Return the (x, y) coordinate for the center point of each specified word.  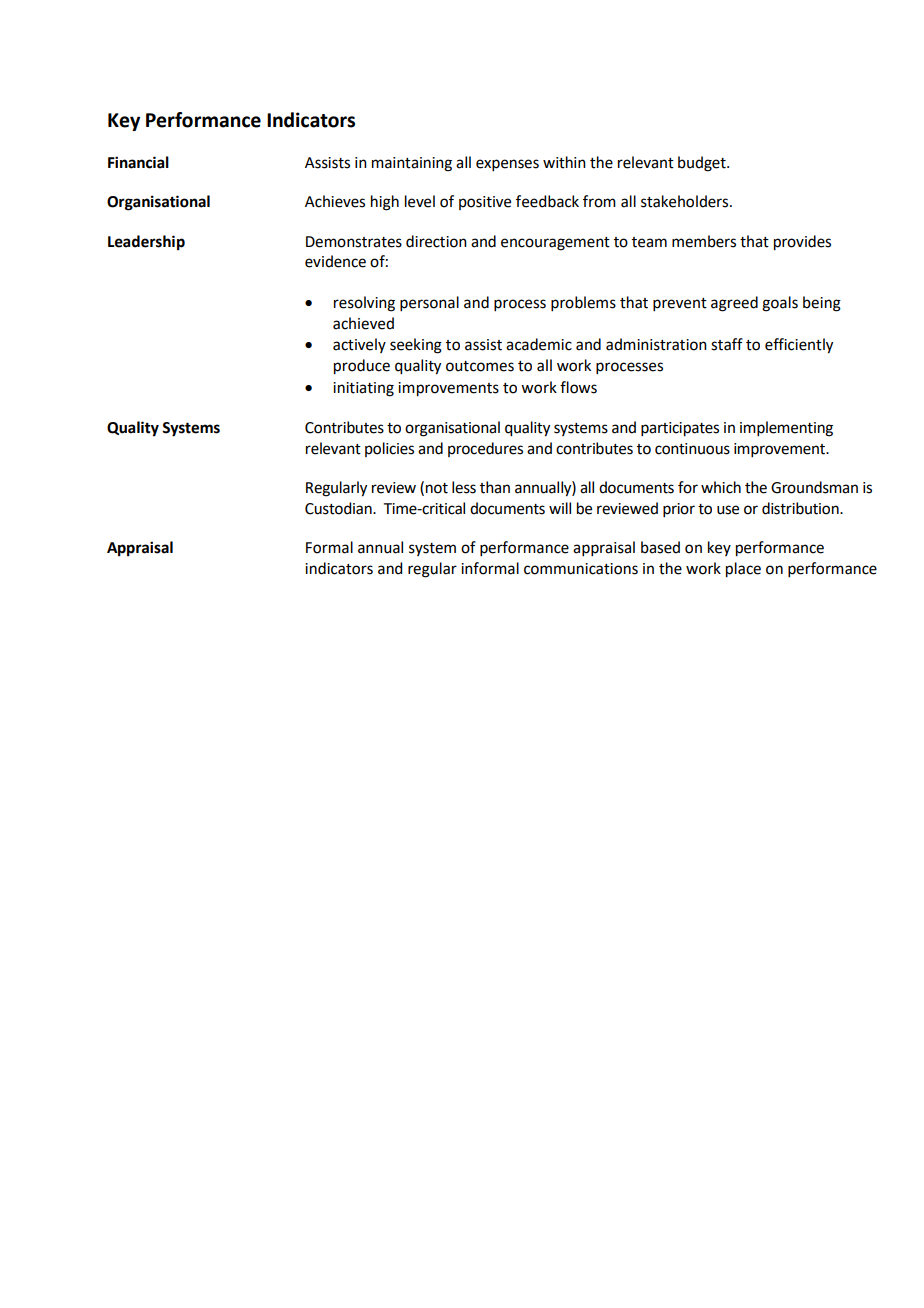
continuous (692, 449)
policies (389, 449)
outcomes (480, 366)
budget (703, 164)
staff (727, 344)
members (704, 241)
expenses (507, 165)
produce (362, 367)
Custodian (339, 508)
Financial (138, 162)
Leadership (146, 243)
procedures (485, 449)
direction (436, 241)
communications (581, 569)
